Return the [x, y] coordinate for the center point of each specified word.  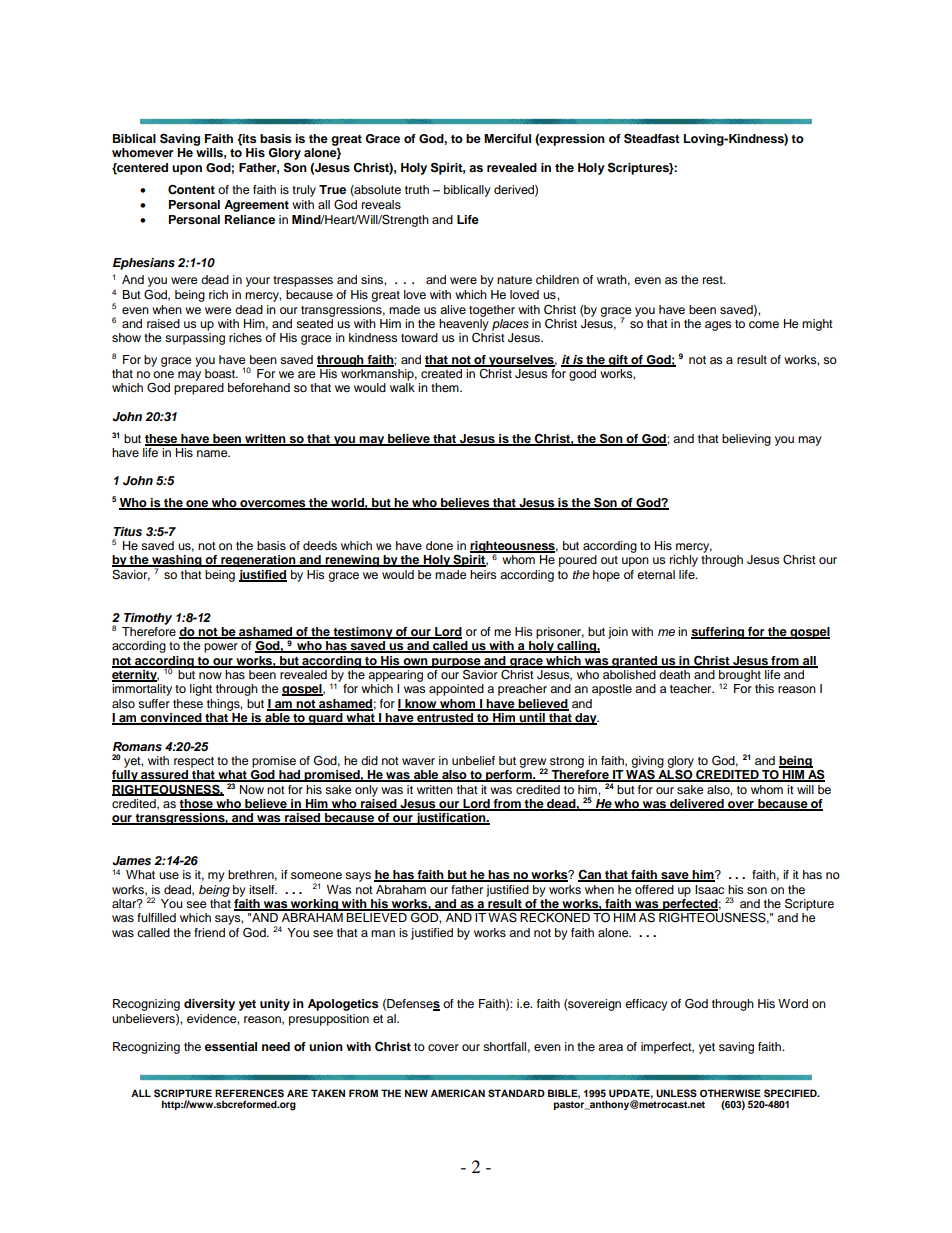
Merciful [507, 138]
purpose [456, 664]
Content [191, 189]
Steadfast [652, 138]
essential [231, 1046]
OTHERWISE [730, 1093]
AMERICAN [458, 1093]
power [221, 648]
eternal [656, 574]
